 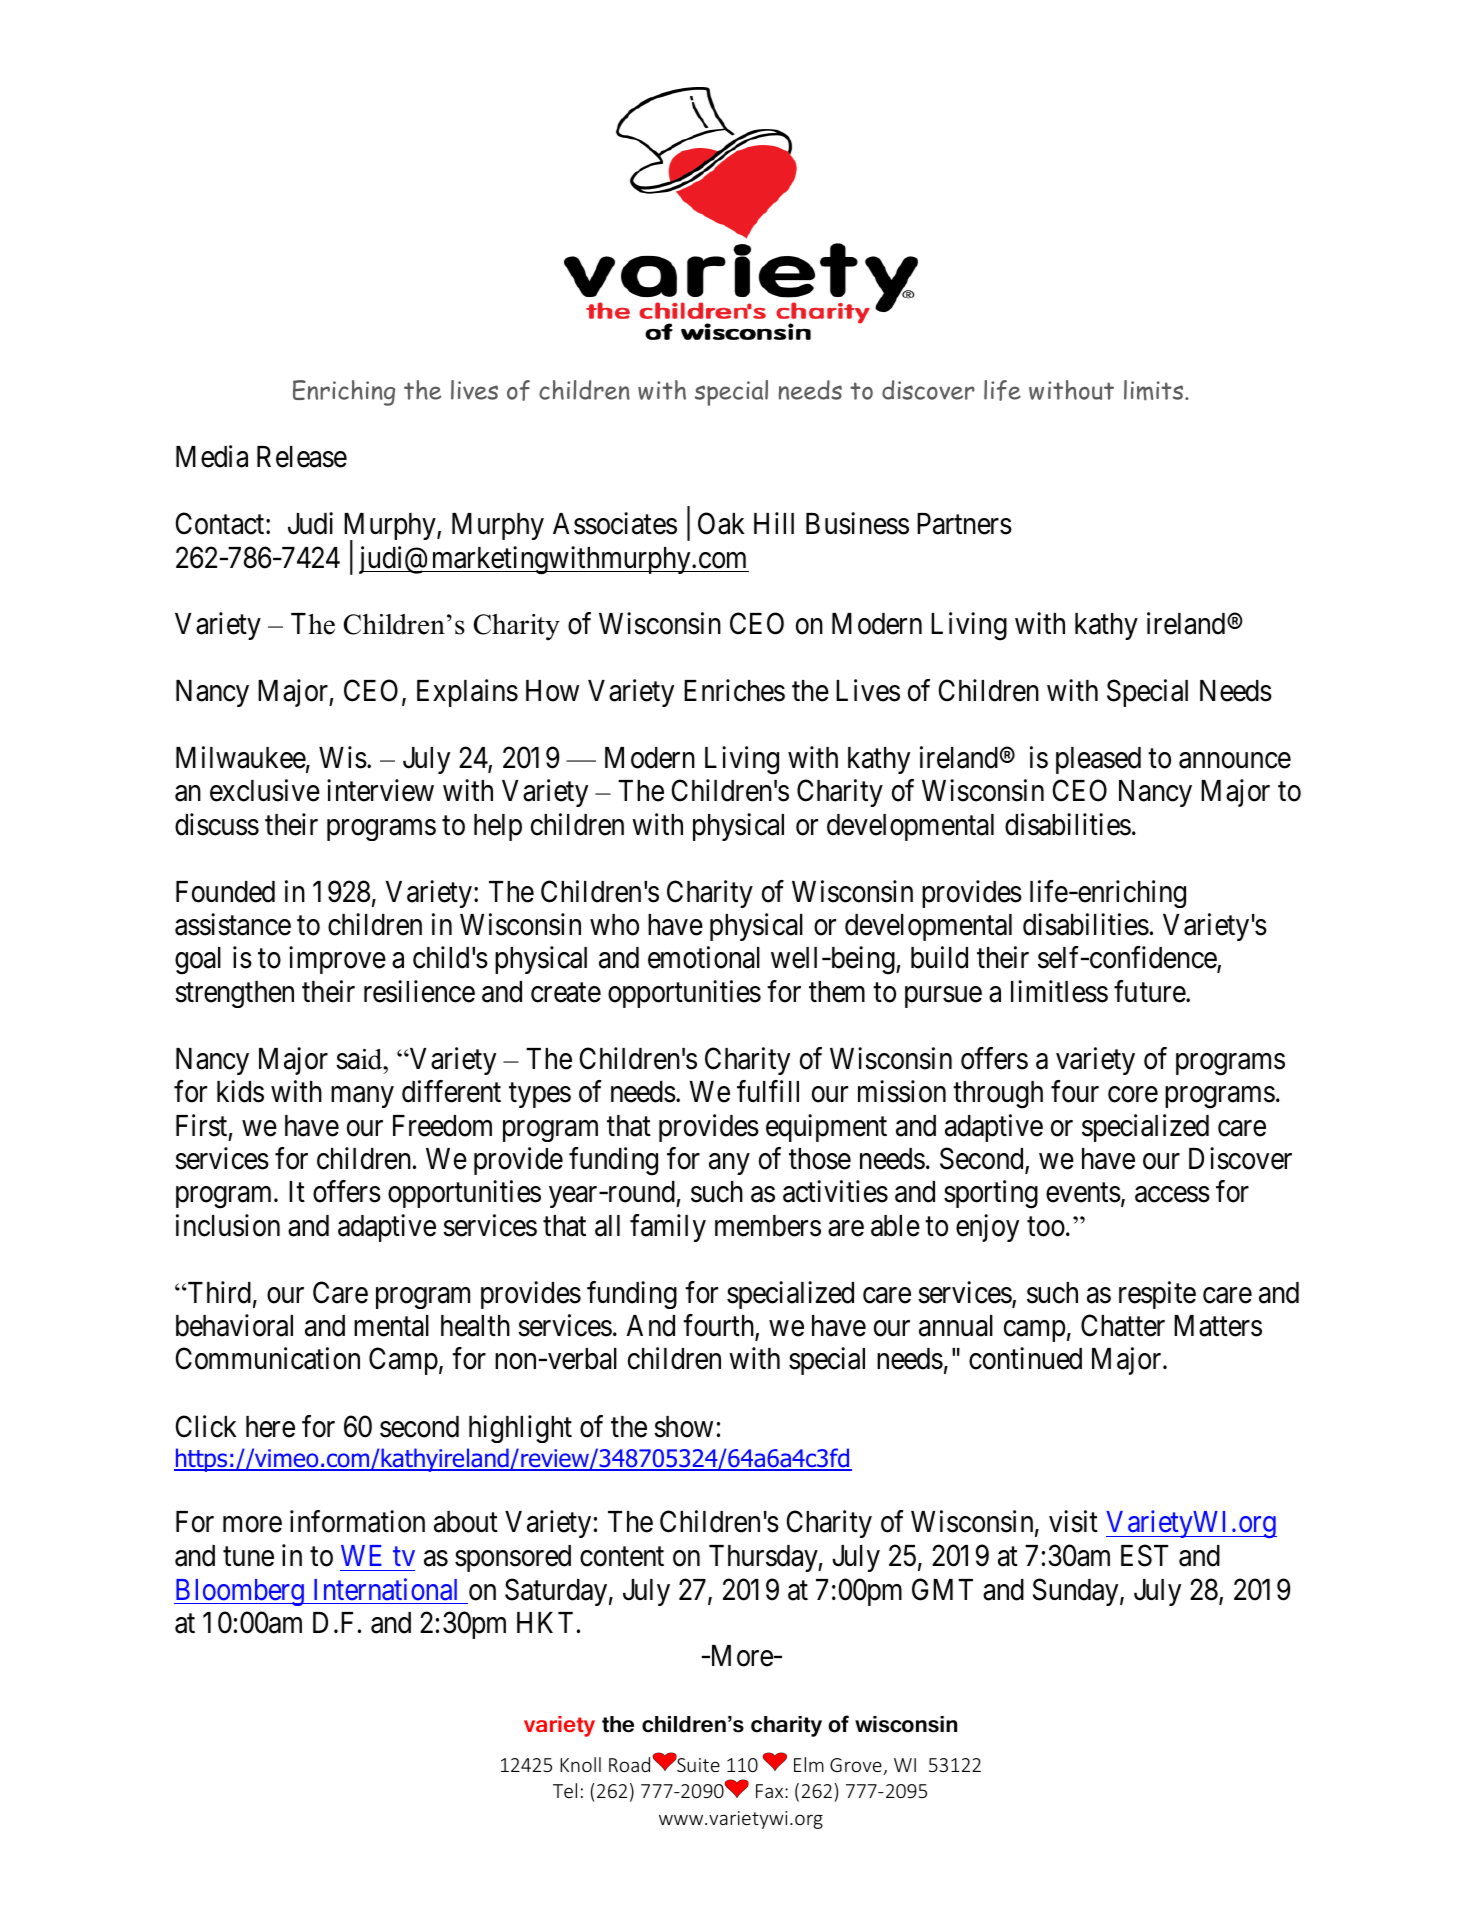 I want to click on Road, so click(x=631, y=1764).
